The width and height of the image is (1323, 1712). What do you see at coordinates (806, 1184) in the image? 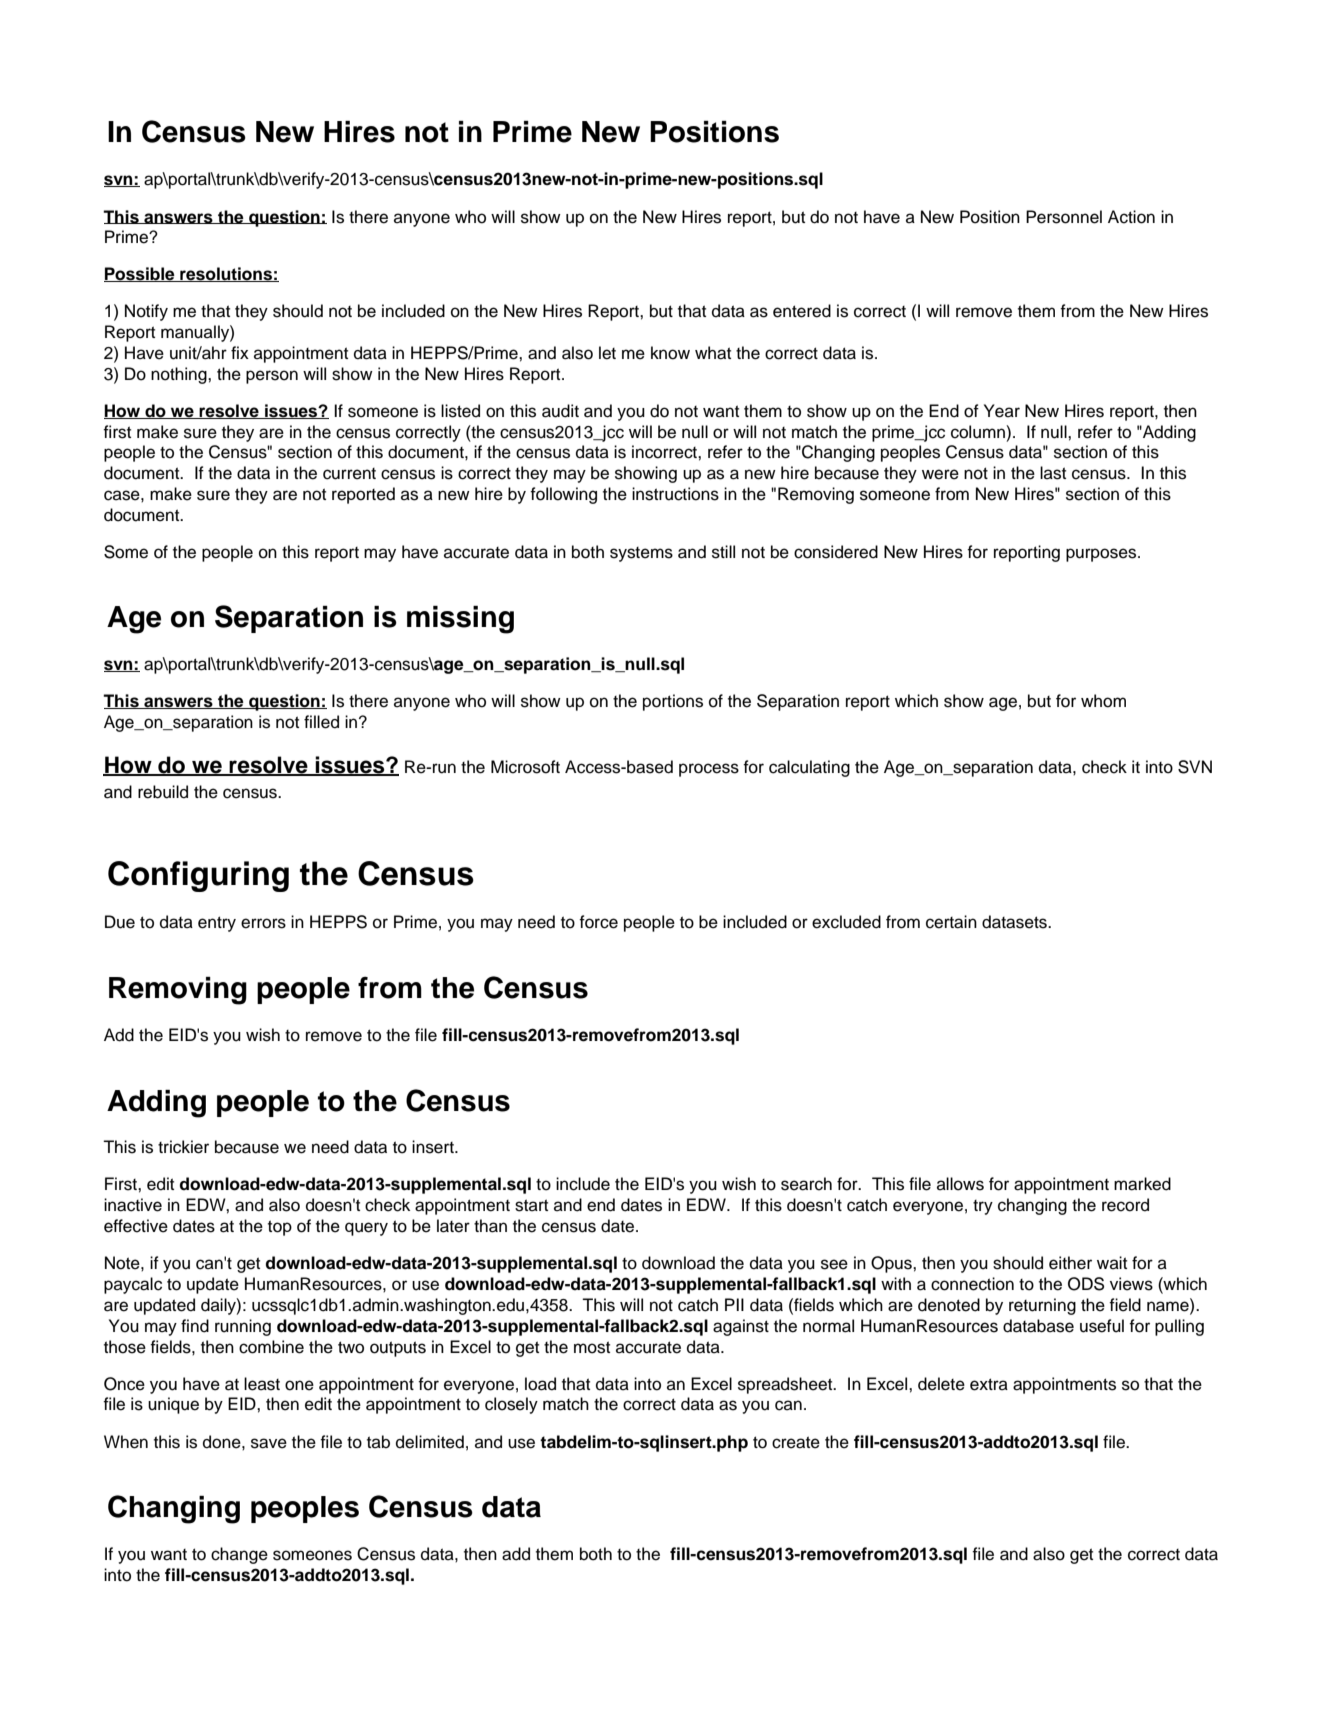
I see `search` at bounding box center [806, 1184].
